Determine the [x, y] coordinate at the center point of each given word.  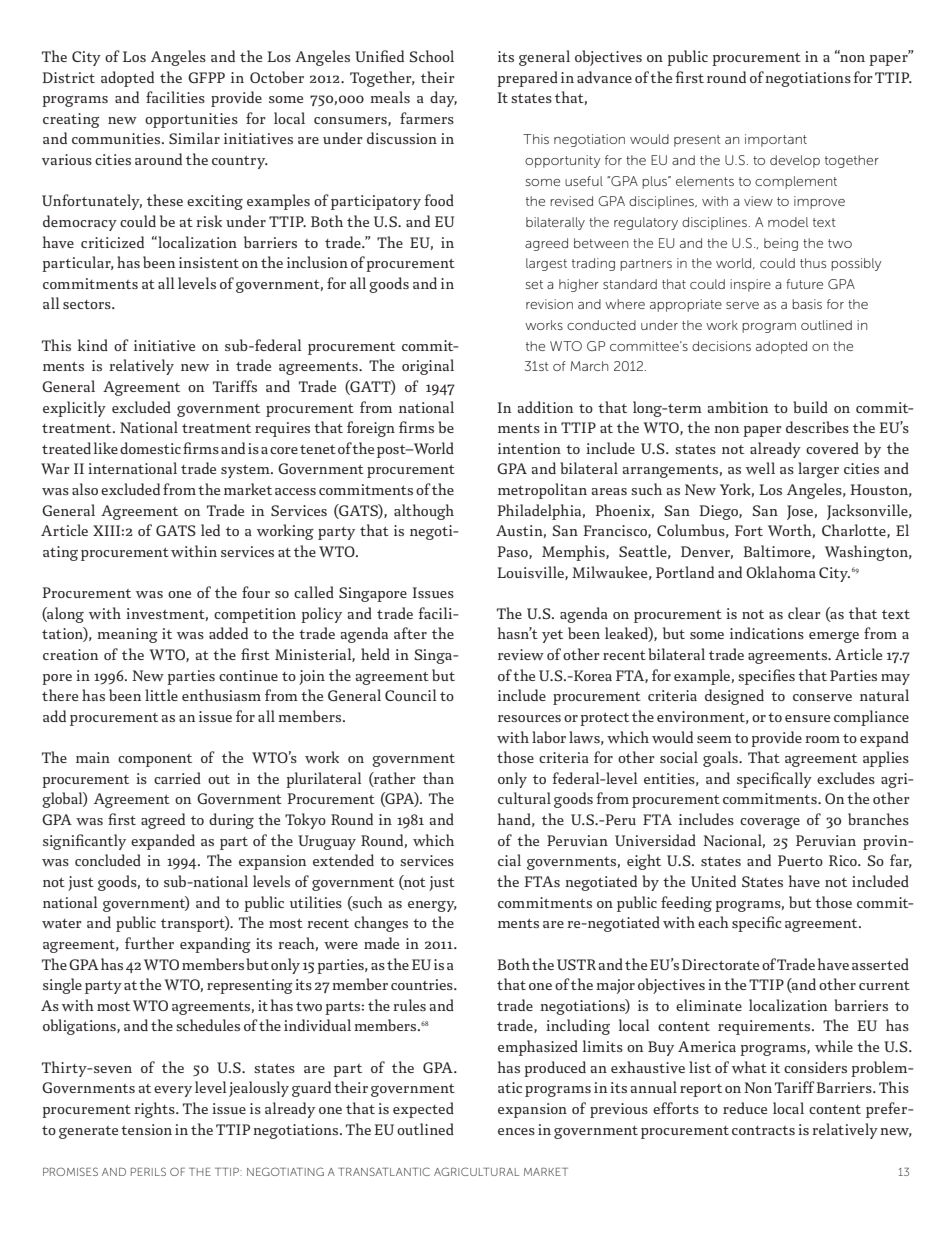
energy [432, 906]
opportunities [191, 120]
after [410, 633]
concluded [108, 860]
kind [93, 345]
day [443, 99]
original [428, 367]
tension [146, 1129]
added [228, 633]
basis [807, 304]
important [776, 140]
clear [804, 613]
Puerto [800, 860]
